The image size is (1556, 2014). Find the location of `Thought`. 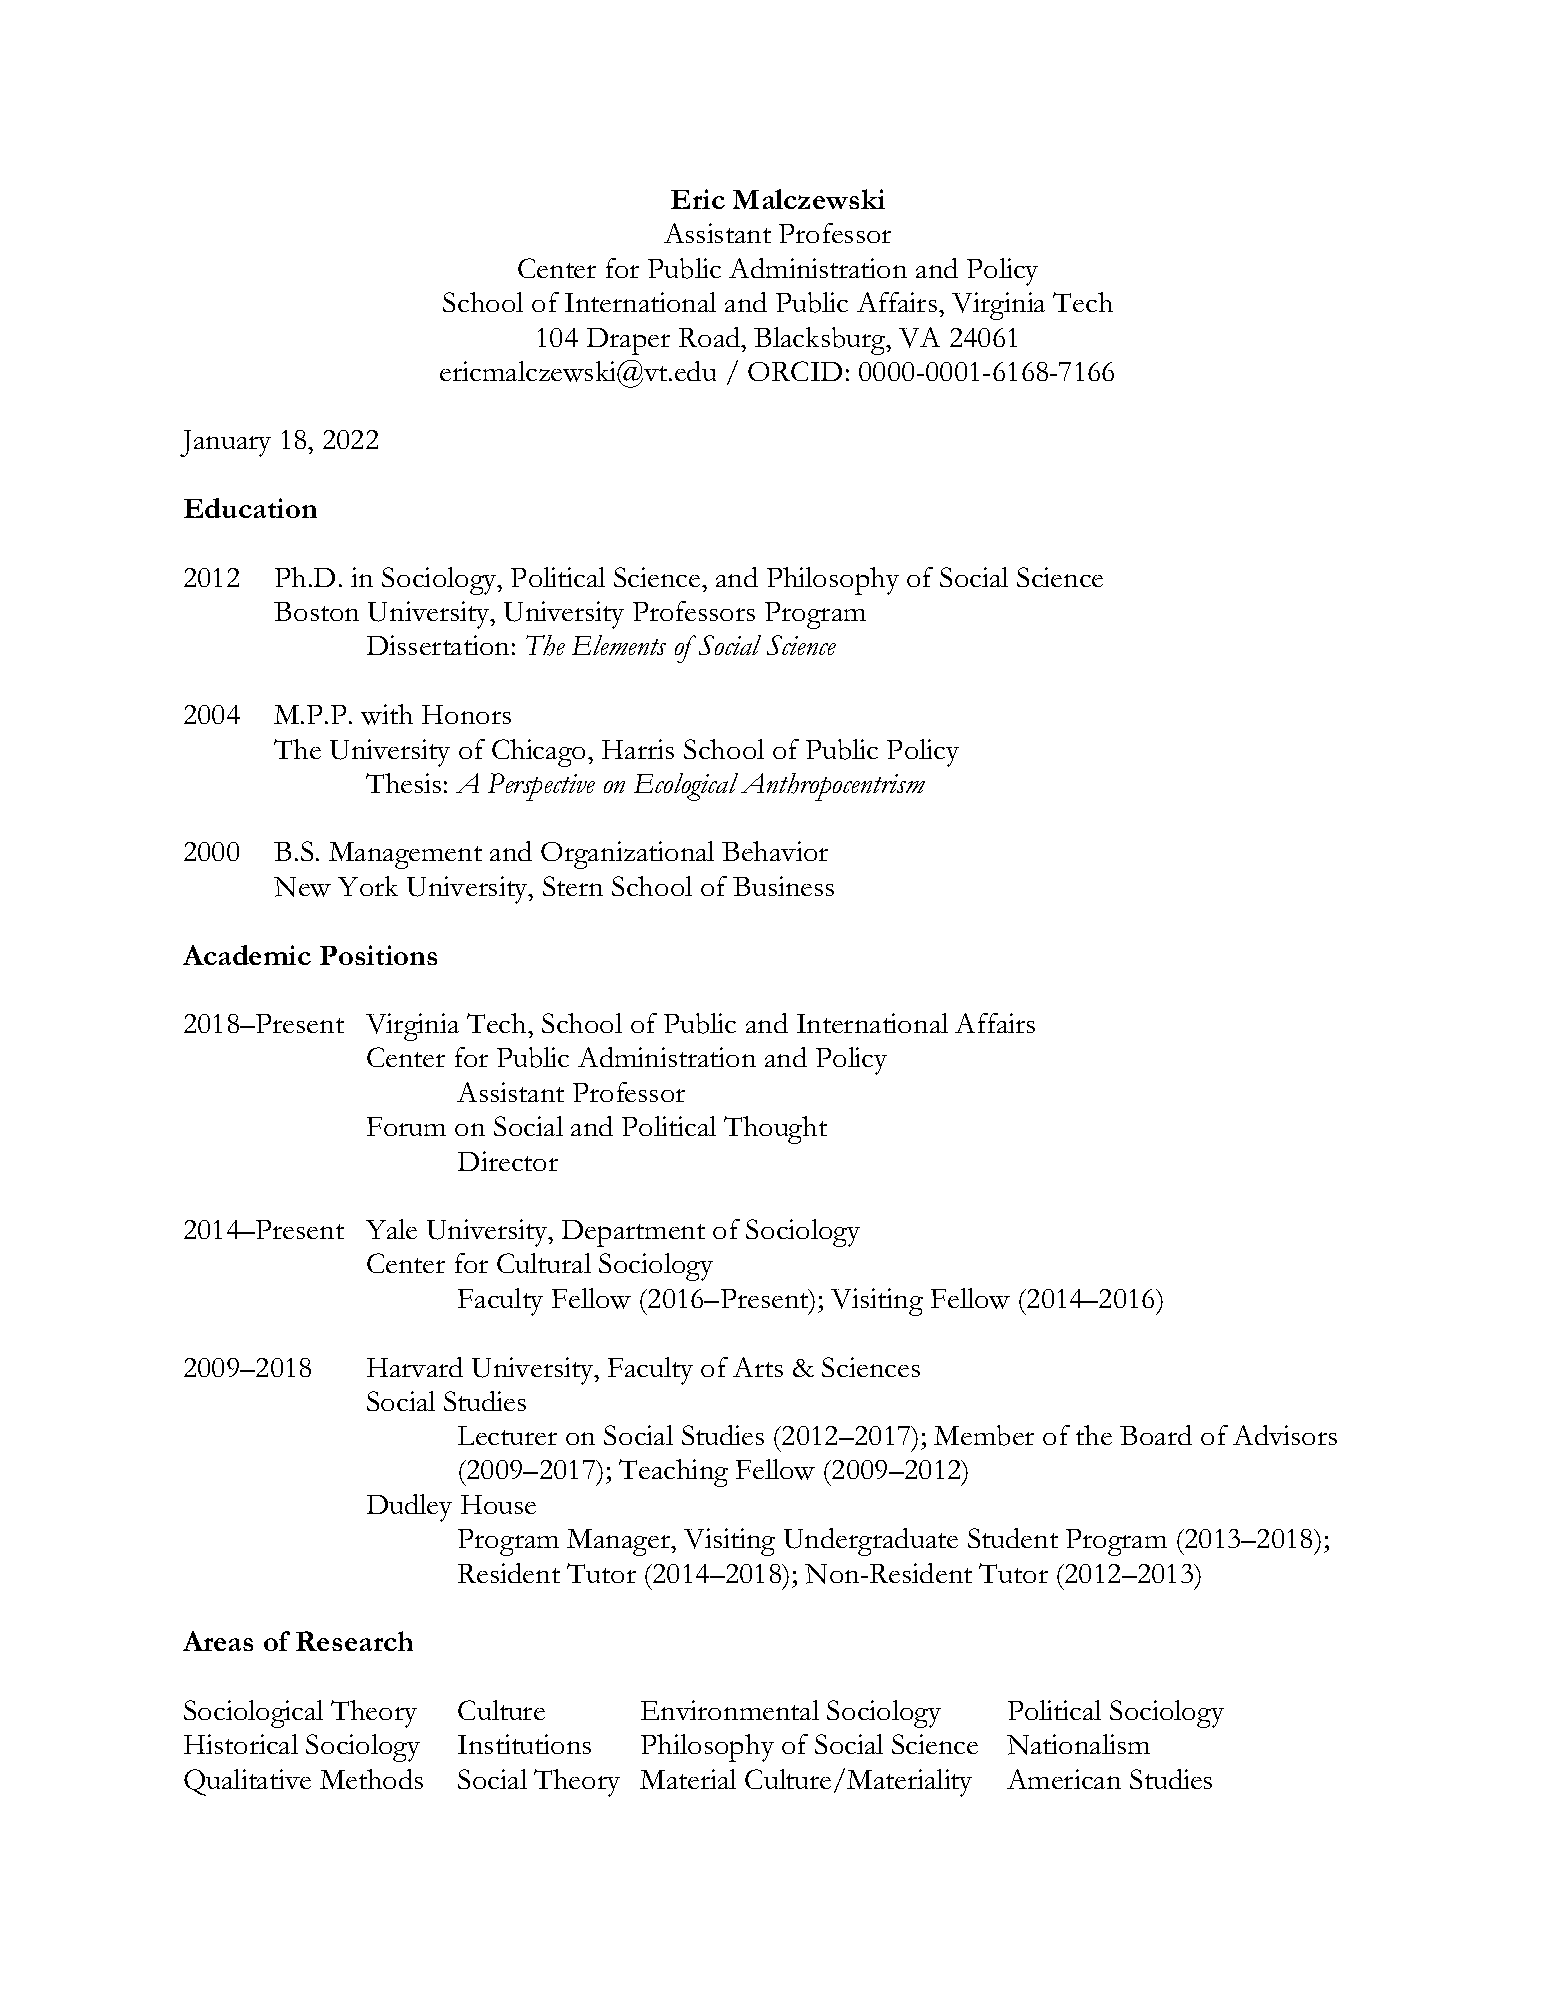

Thought is located at coordinates (775, 1130).
